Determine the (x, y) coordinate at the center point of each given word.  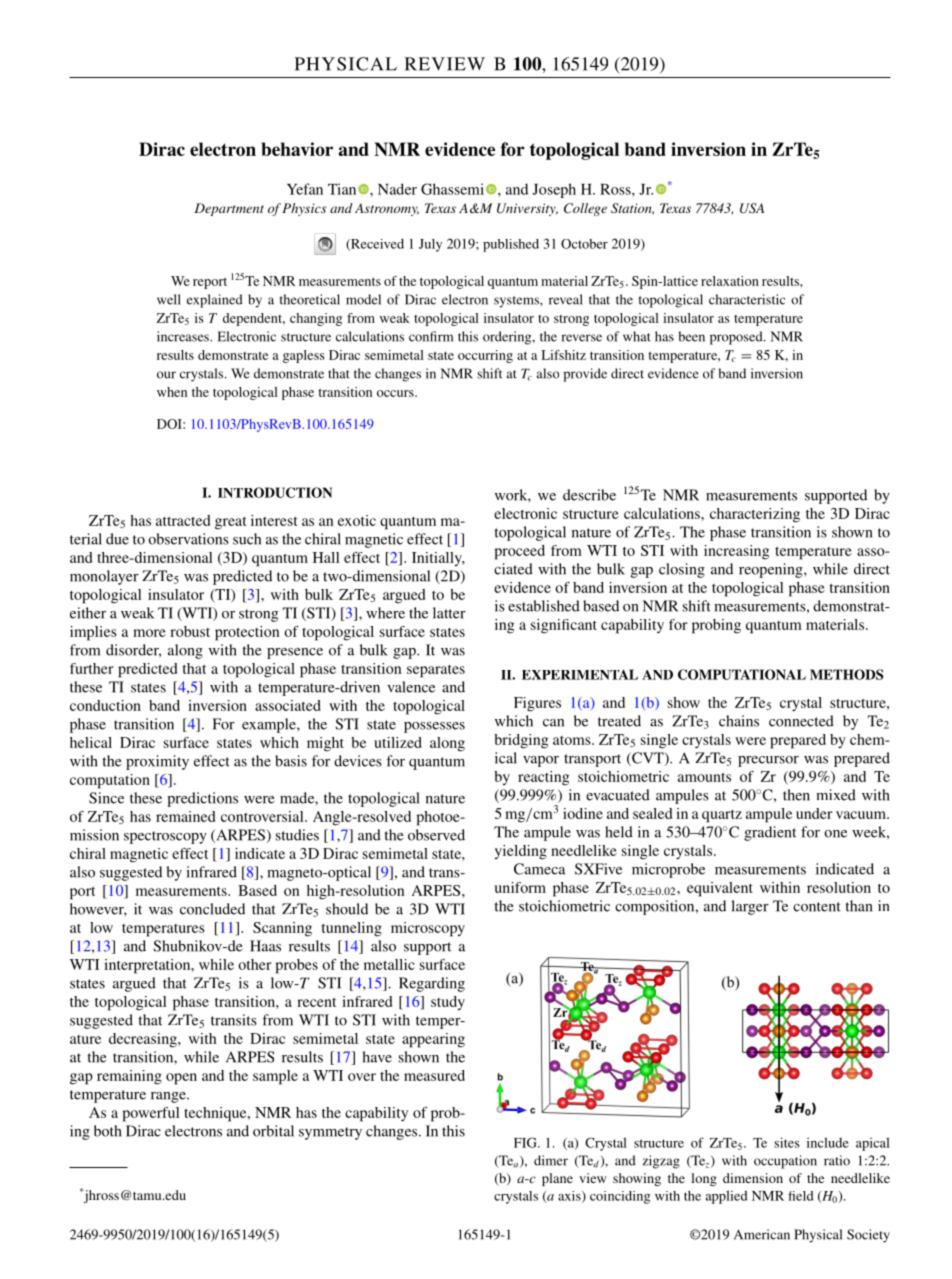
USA (752, 208)
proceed (519, 552)
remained (185, 816)
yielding (521, 852)
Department (229, 209)
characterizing (755, 515)
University (527, 209)
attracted (183, 520)
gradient (770, 833)
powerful (151, 1114)
